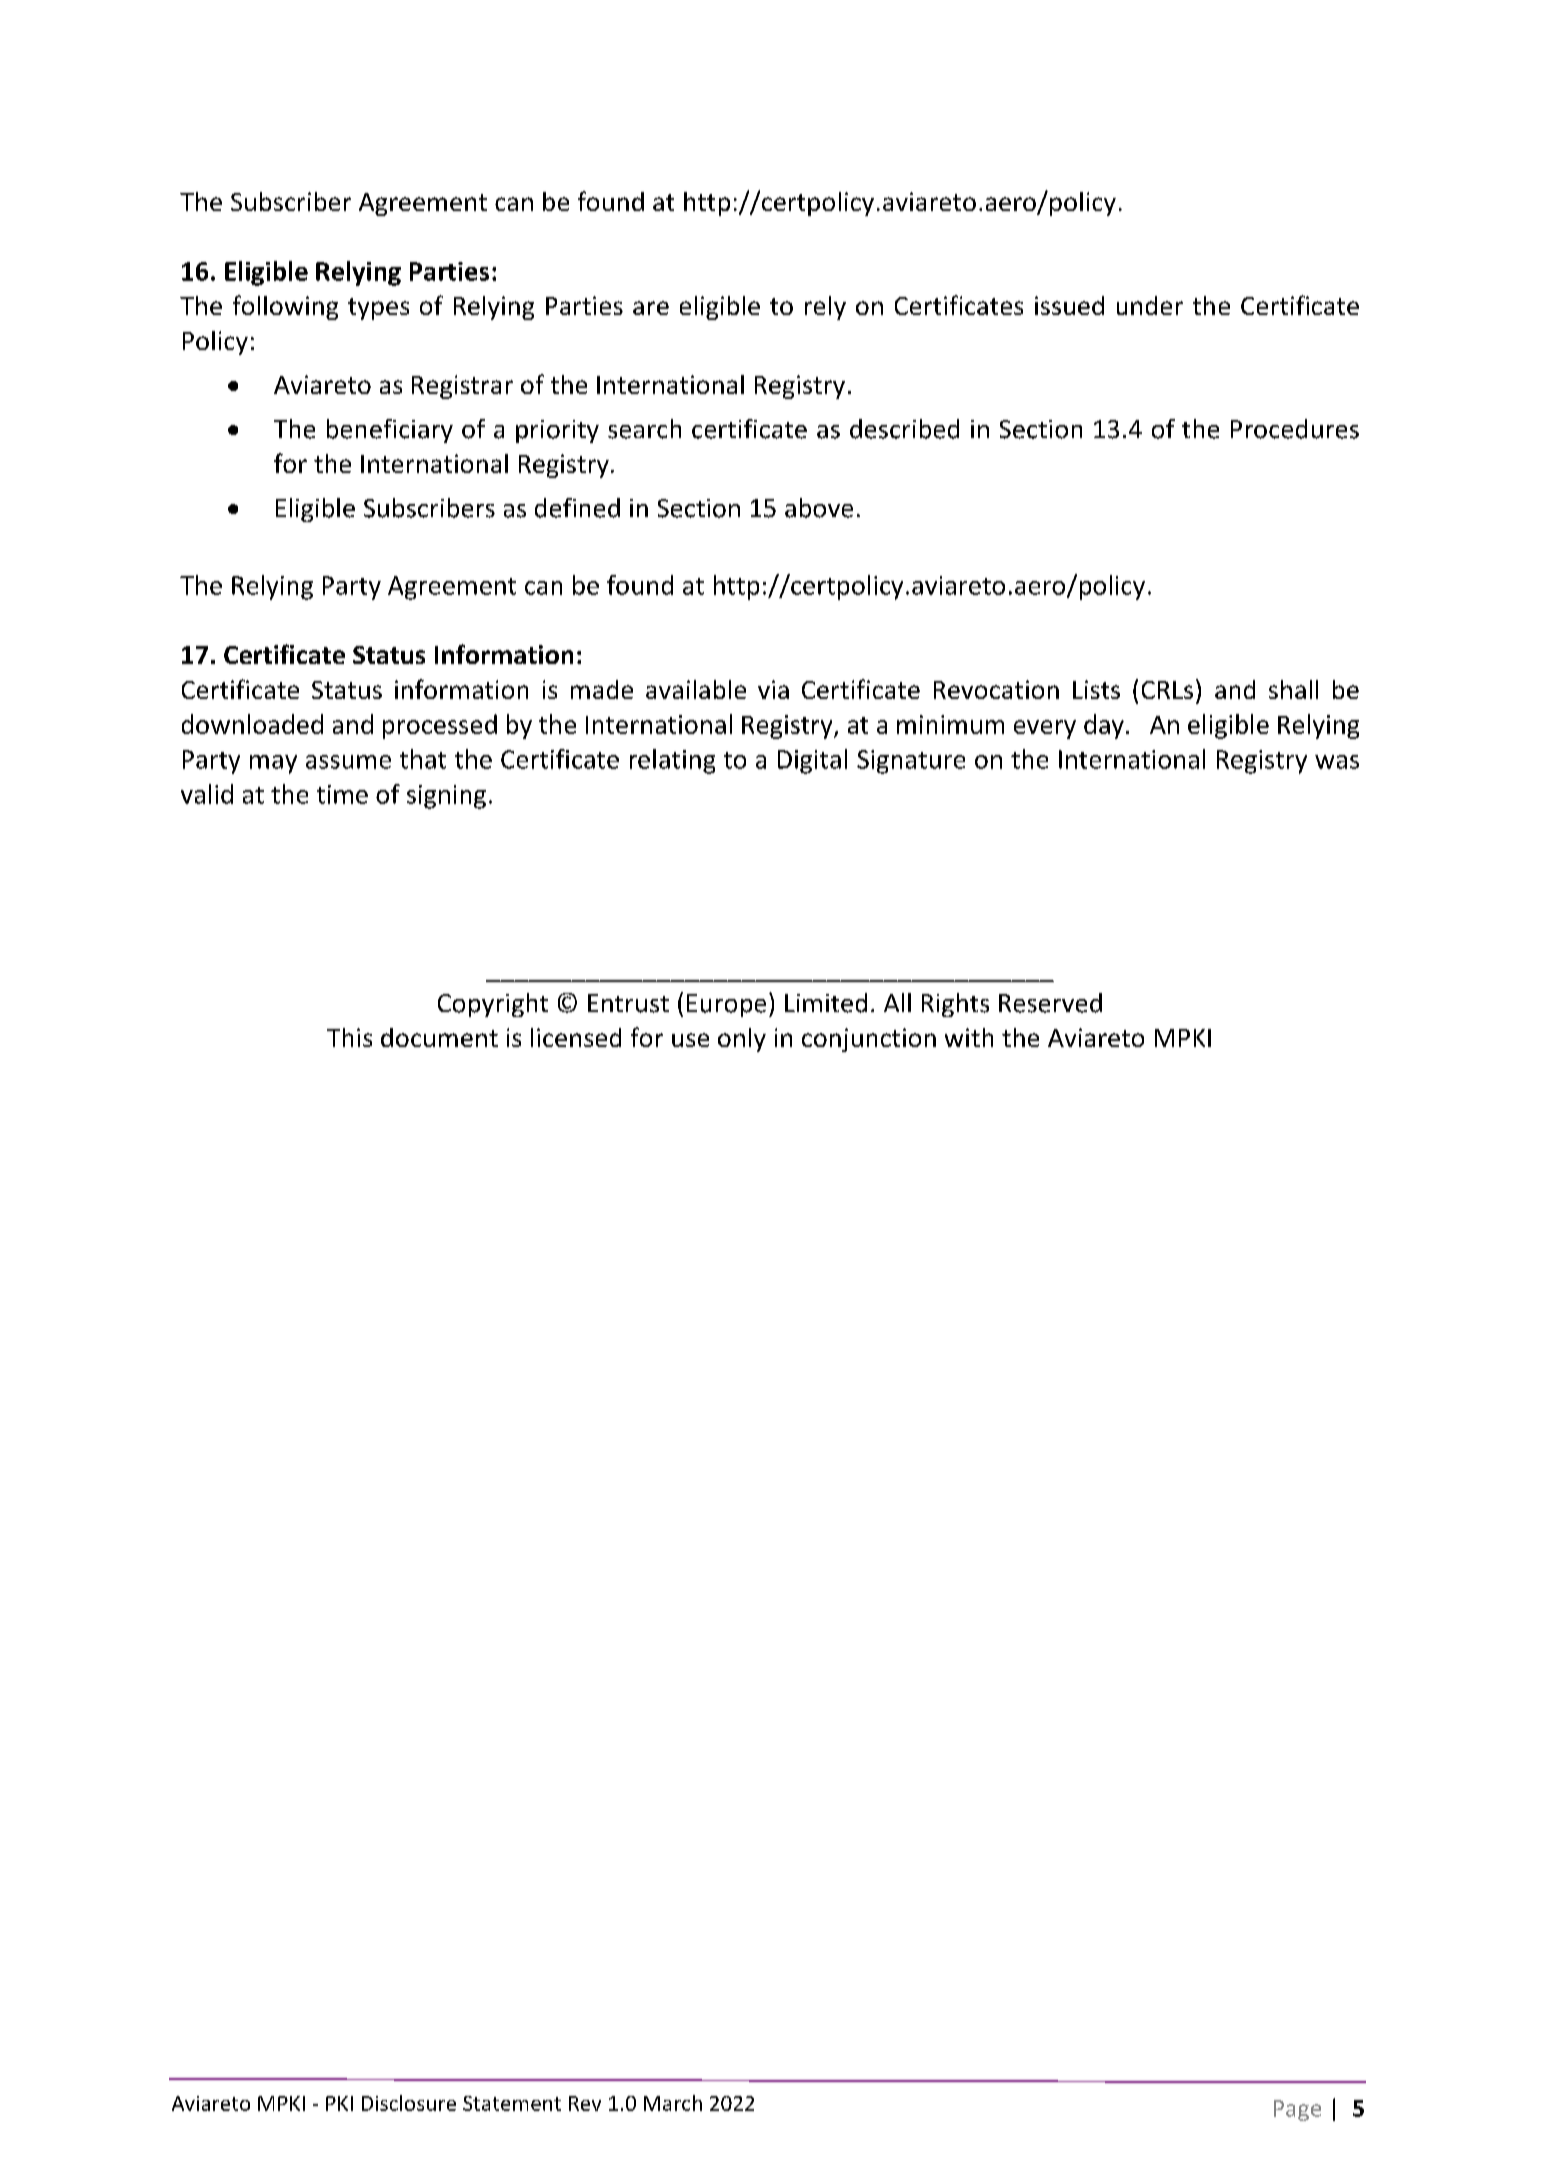  I want to click on only, so click(742, 1040).
